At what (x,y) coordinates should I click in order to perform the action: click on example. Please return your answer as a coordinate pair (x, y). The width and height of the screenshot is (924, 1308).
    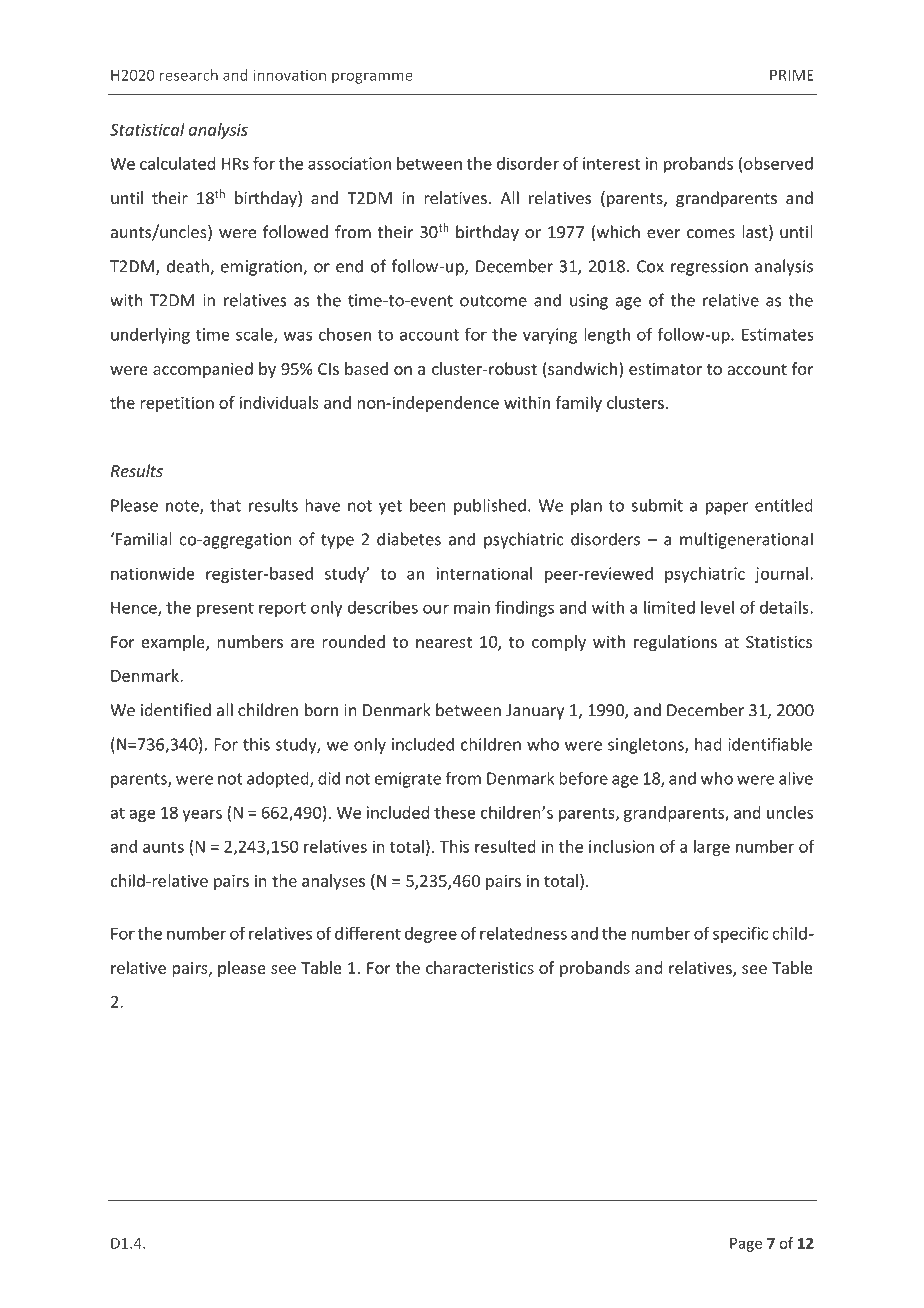
    Looking at the image, I should click on (174, 643).
